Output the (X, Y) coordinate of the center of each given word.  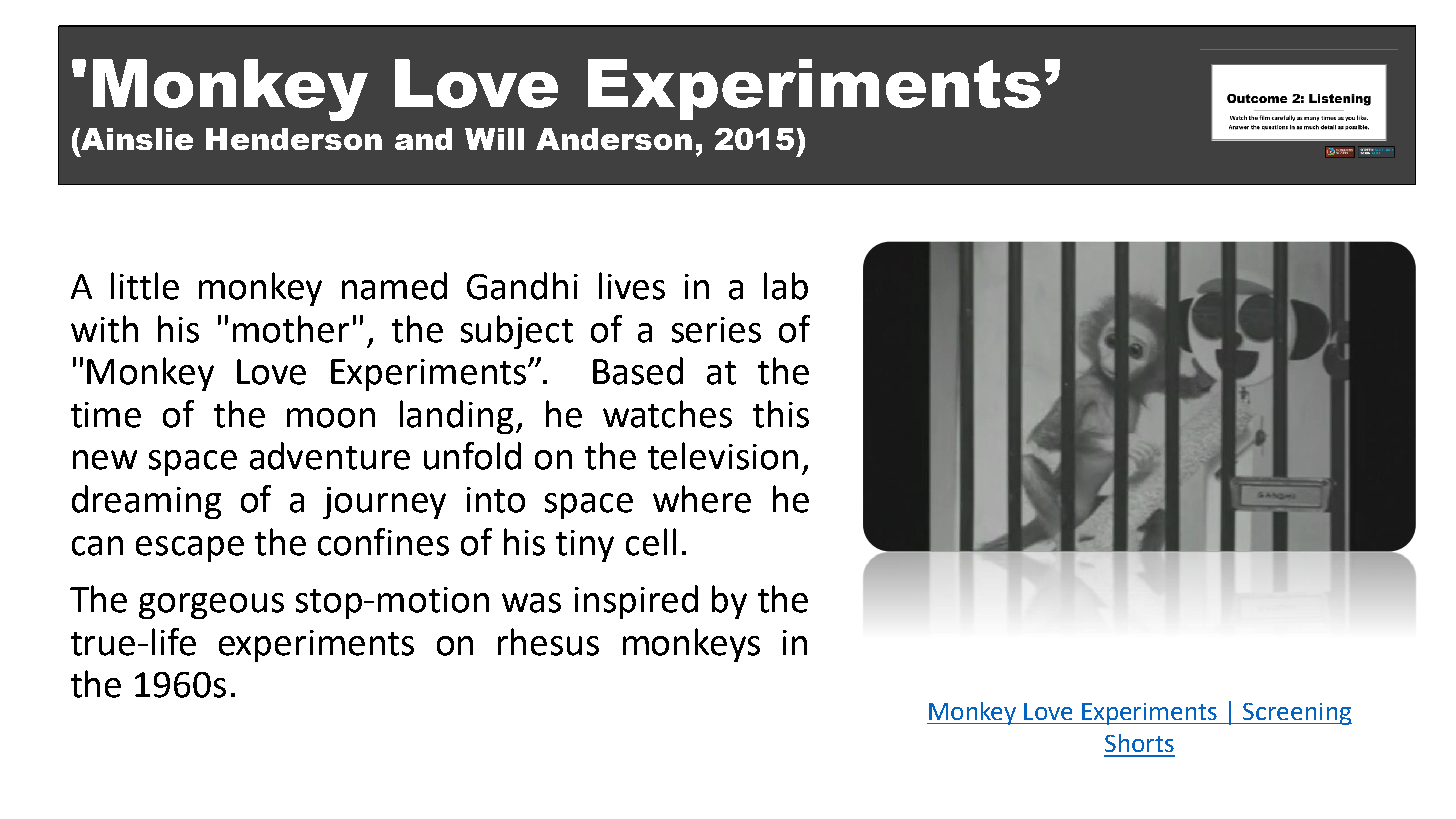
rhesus (548, 642)
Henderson (294, 139)
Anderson (614, 139)
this (781, 414)
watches (667, 414)
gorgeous (211, 606)
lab (786, 286)
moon (331, 418)
